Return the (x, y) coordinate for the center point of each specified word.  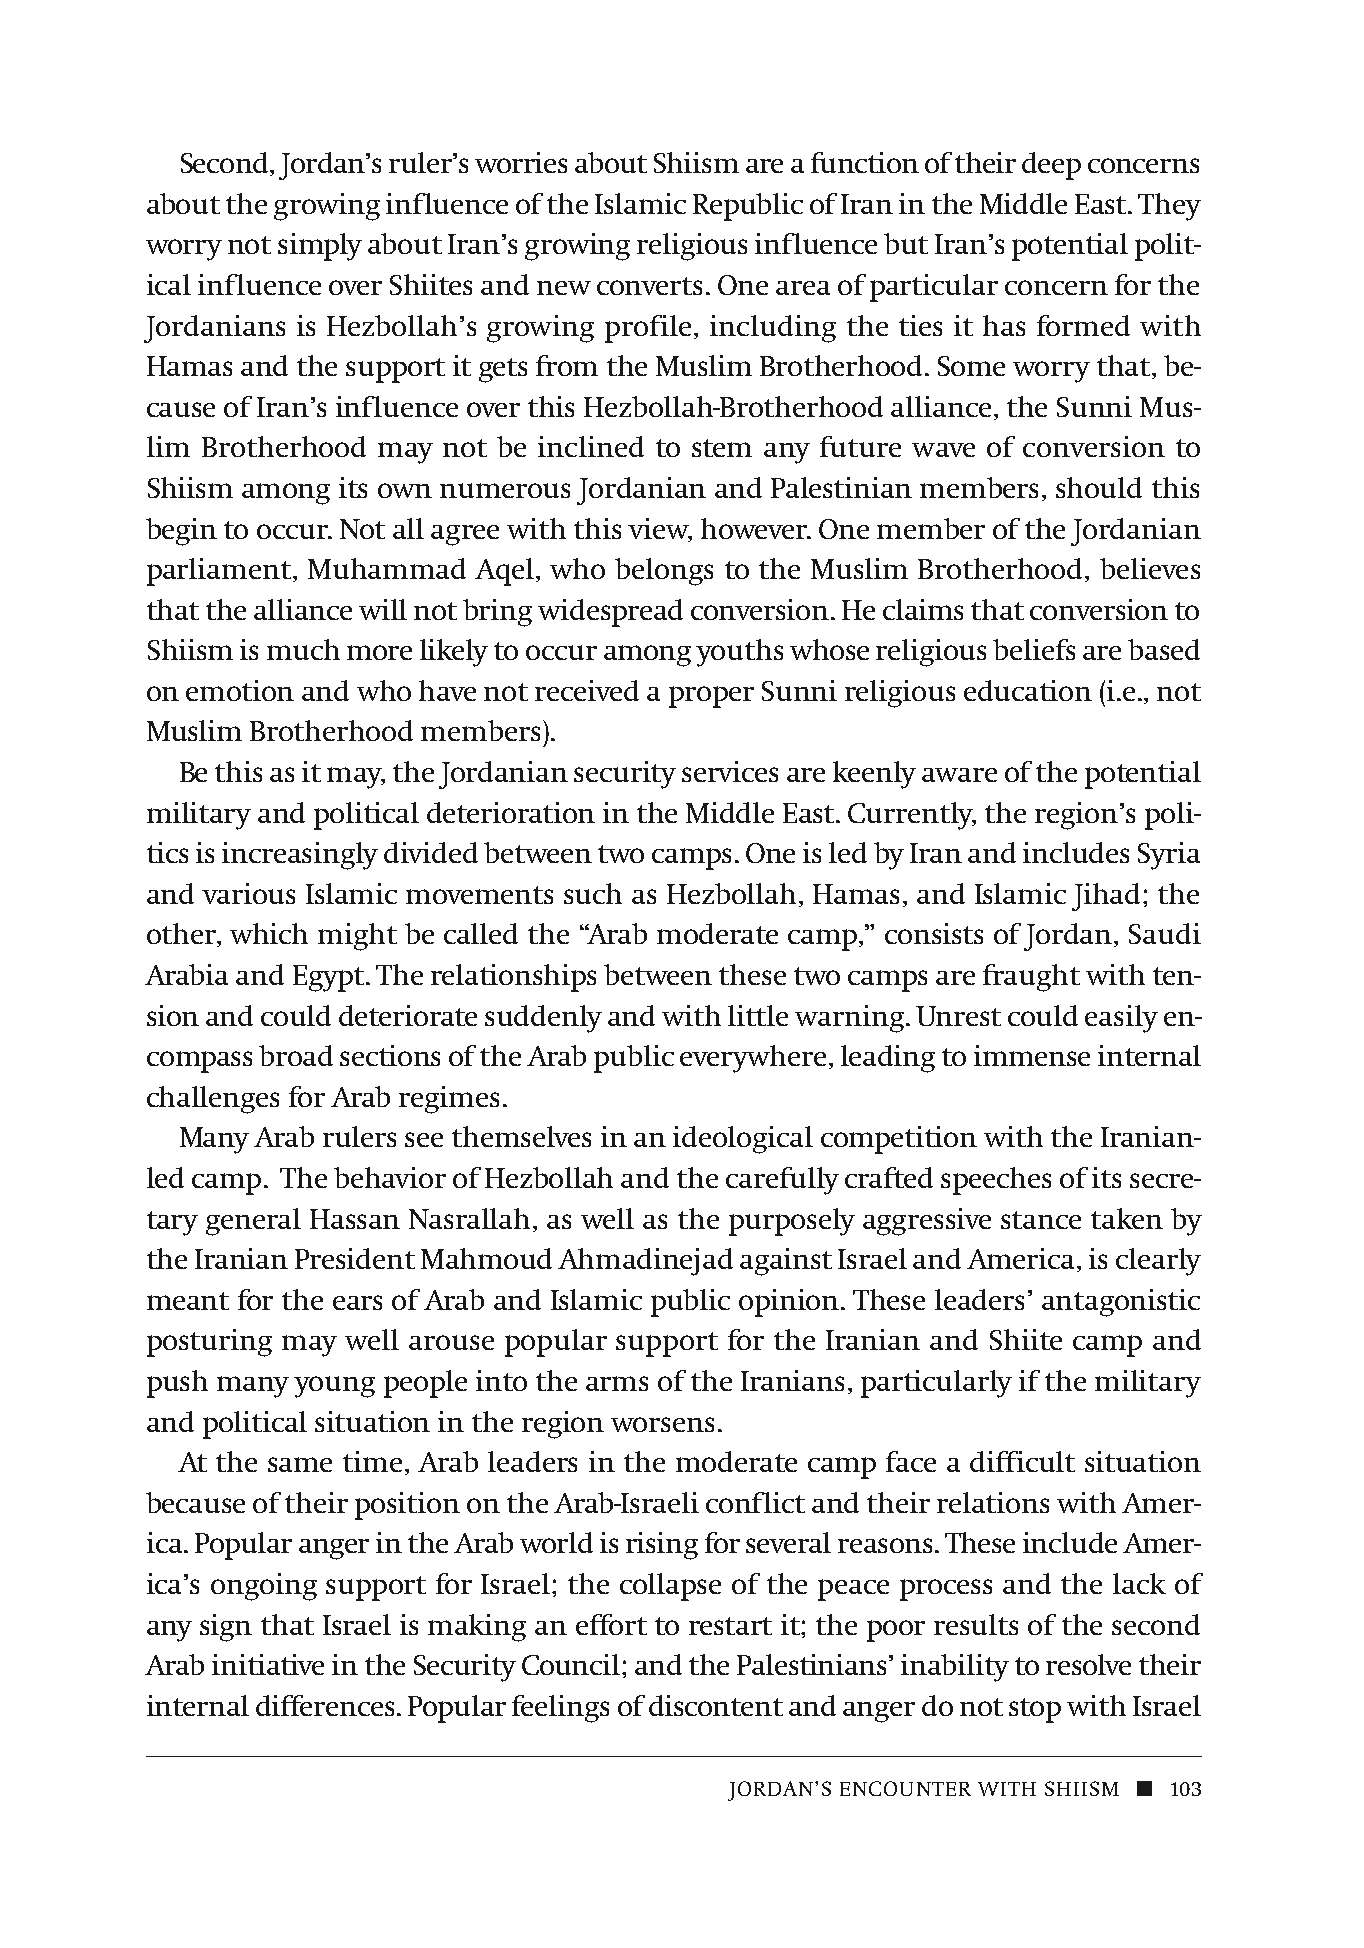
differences (325, 1705)
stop (1035, 1710)
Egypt (330, 978)
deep (1051, 166)
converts (649, 286)
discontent (716, 1705)
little (758, 1015)
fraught (1031, 978)
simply (320, 247)
